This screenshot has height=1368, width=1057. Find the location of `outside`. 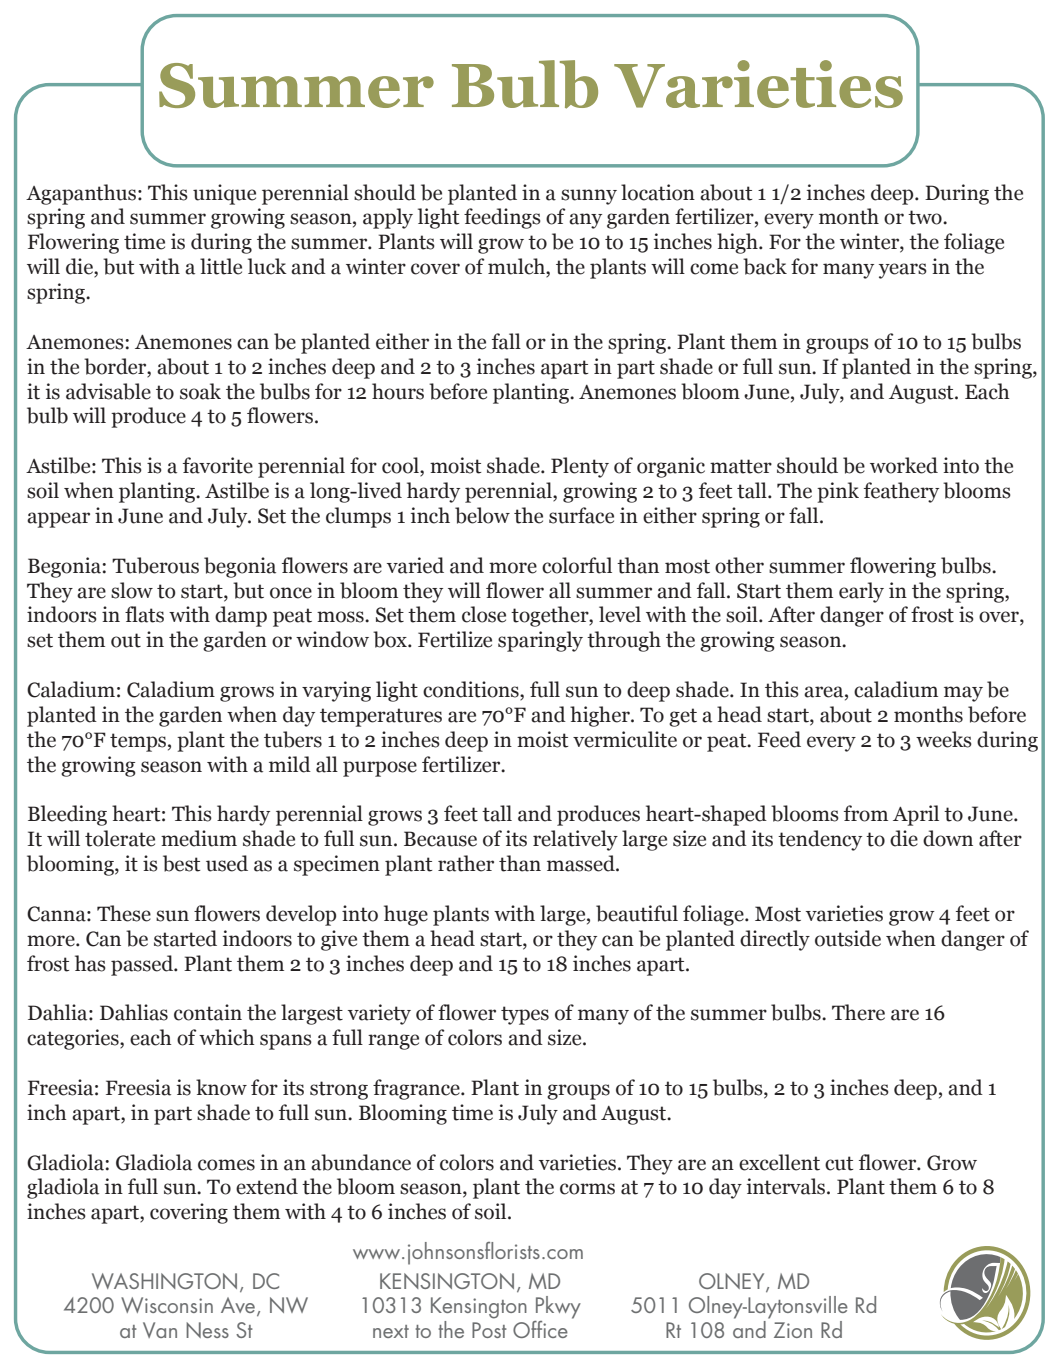

outside is located at coordinates (848, 938).
